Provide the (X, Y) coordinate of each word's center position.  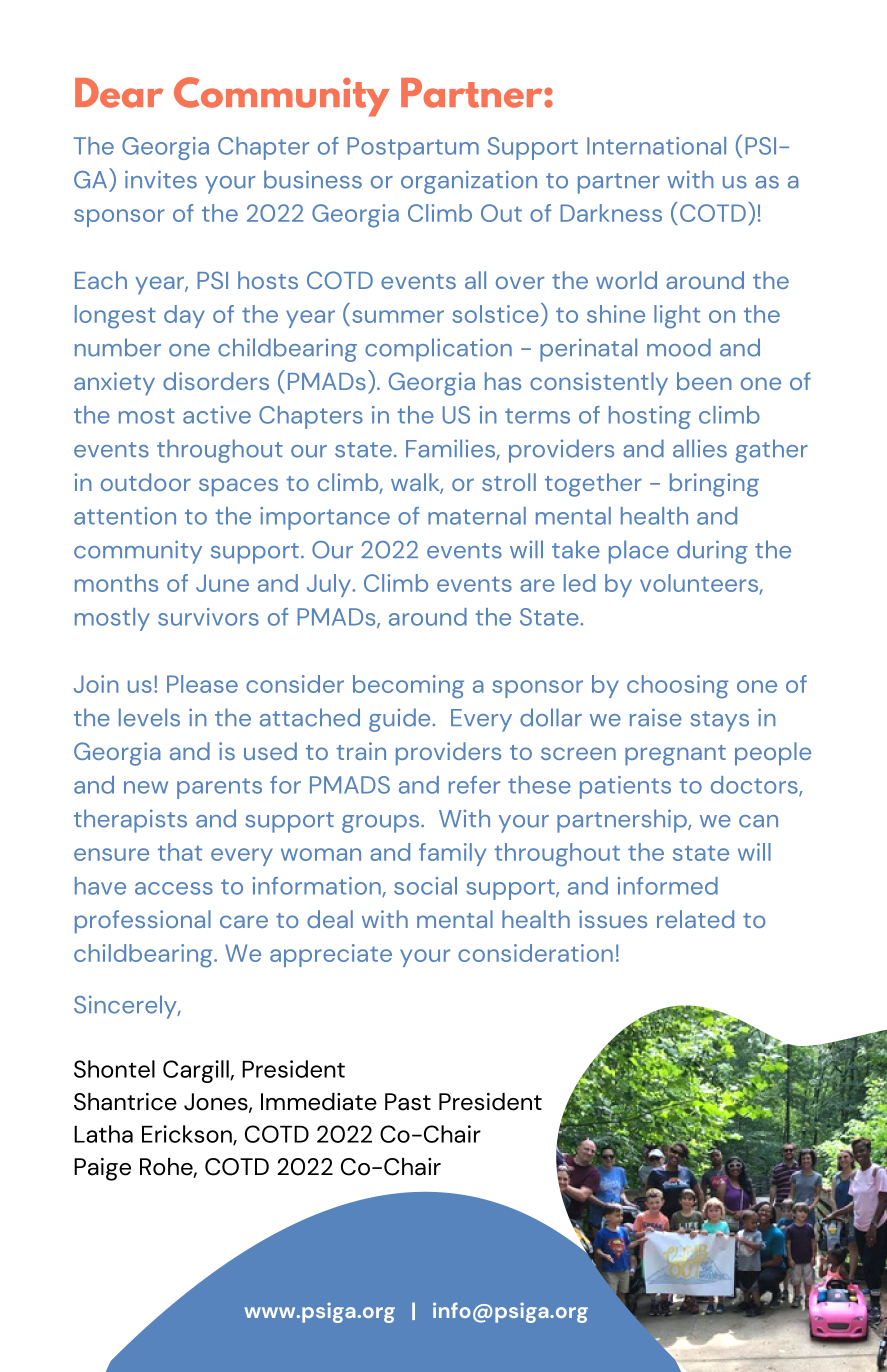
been (704, 381)
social (425, 886)
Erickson (188, 1135)
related (695, 919)
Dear (119, 93)
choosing (678, 687)
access (174, 888)
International (656, 146)
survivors (208, 617)
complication (438, 350)
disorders (216, 381)
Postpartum (413, 148)
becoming (408, 687)
